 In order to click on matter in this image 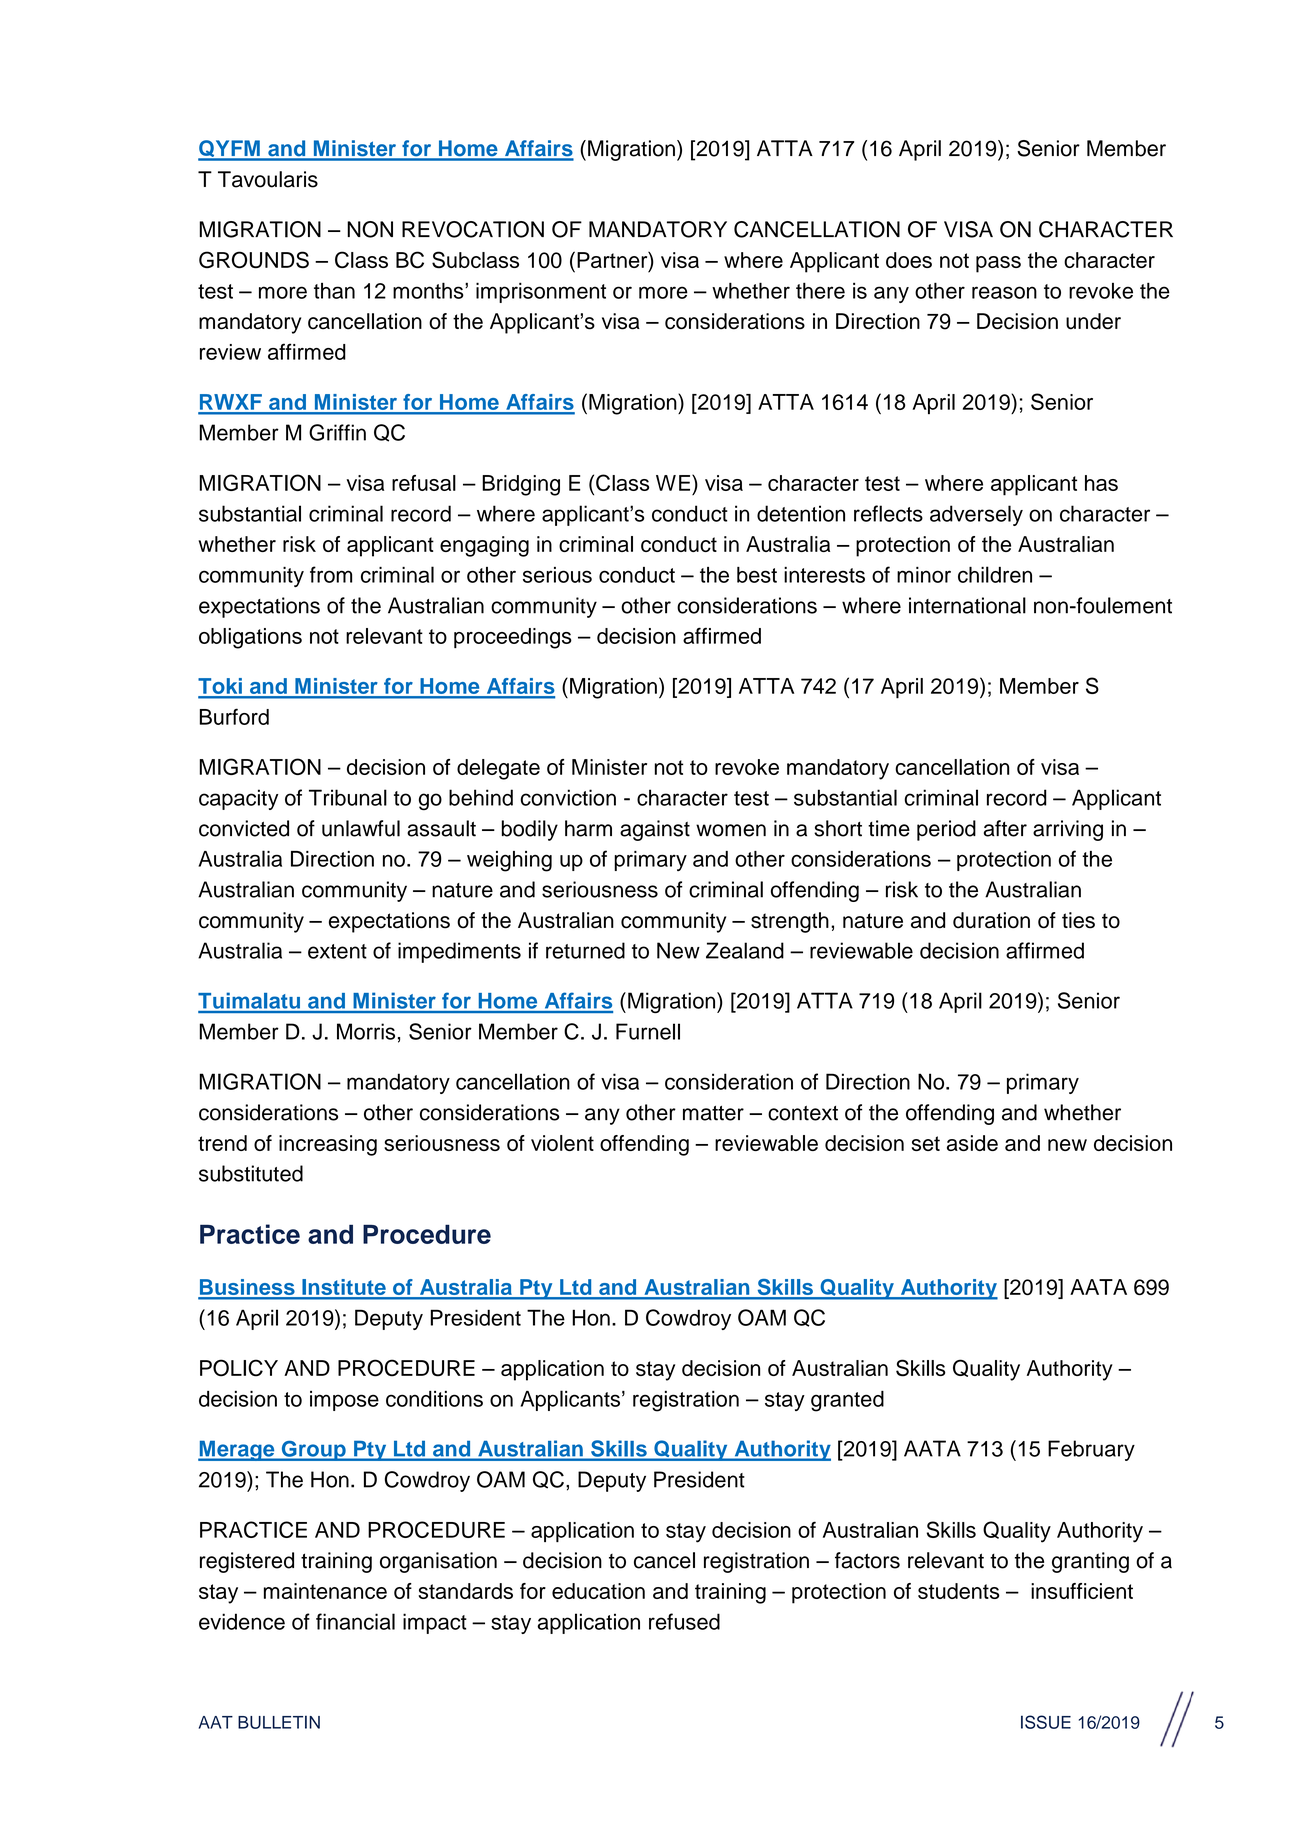, I will do `click(713, 1113)`.
